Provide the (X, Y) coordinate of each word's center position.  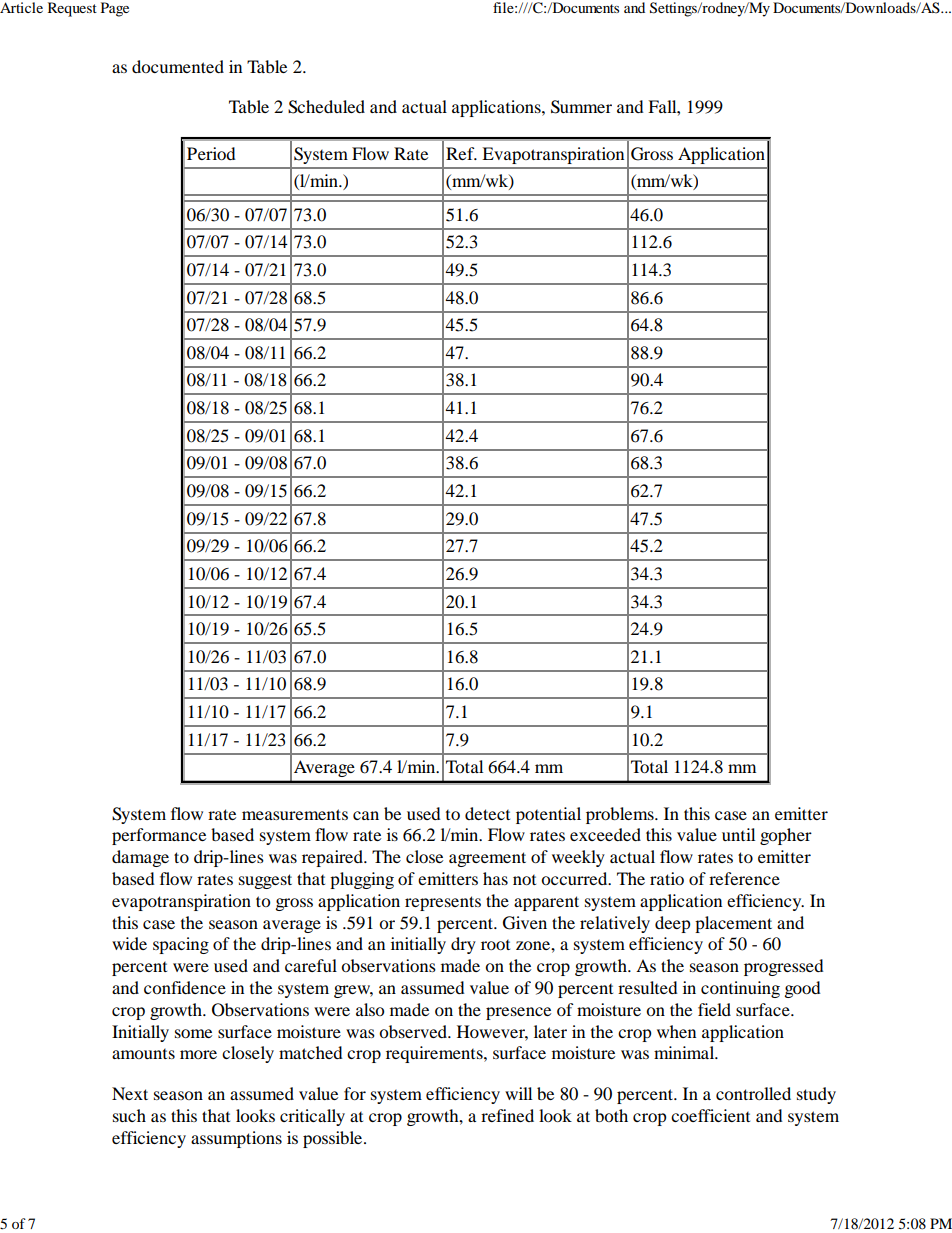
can (366, 815)
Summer (581, 107)
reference (744, 878)
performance (159, 836)
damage (140, 858)
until (738, 834)
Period (211, 153)
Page (115, 9)
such (129, 1115)
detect (487, 813)
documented (178, 66)
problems (621, 815)
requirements (435, 1054)
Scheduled (326, 107)
